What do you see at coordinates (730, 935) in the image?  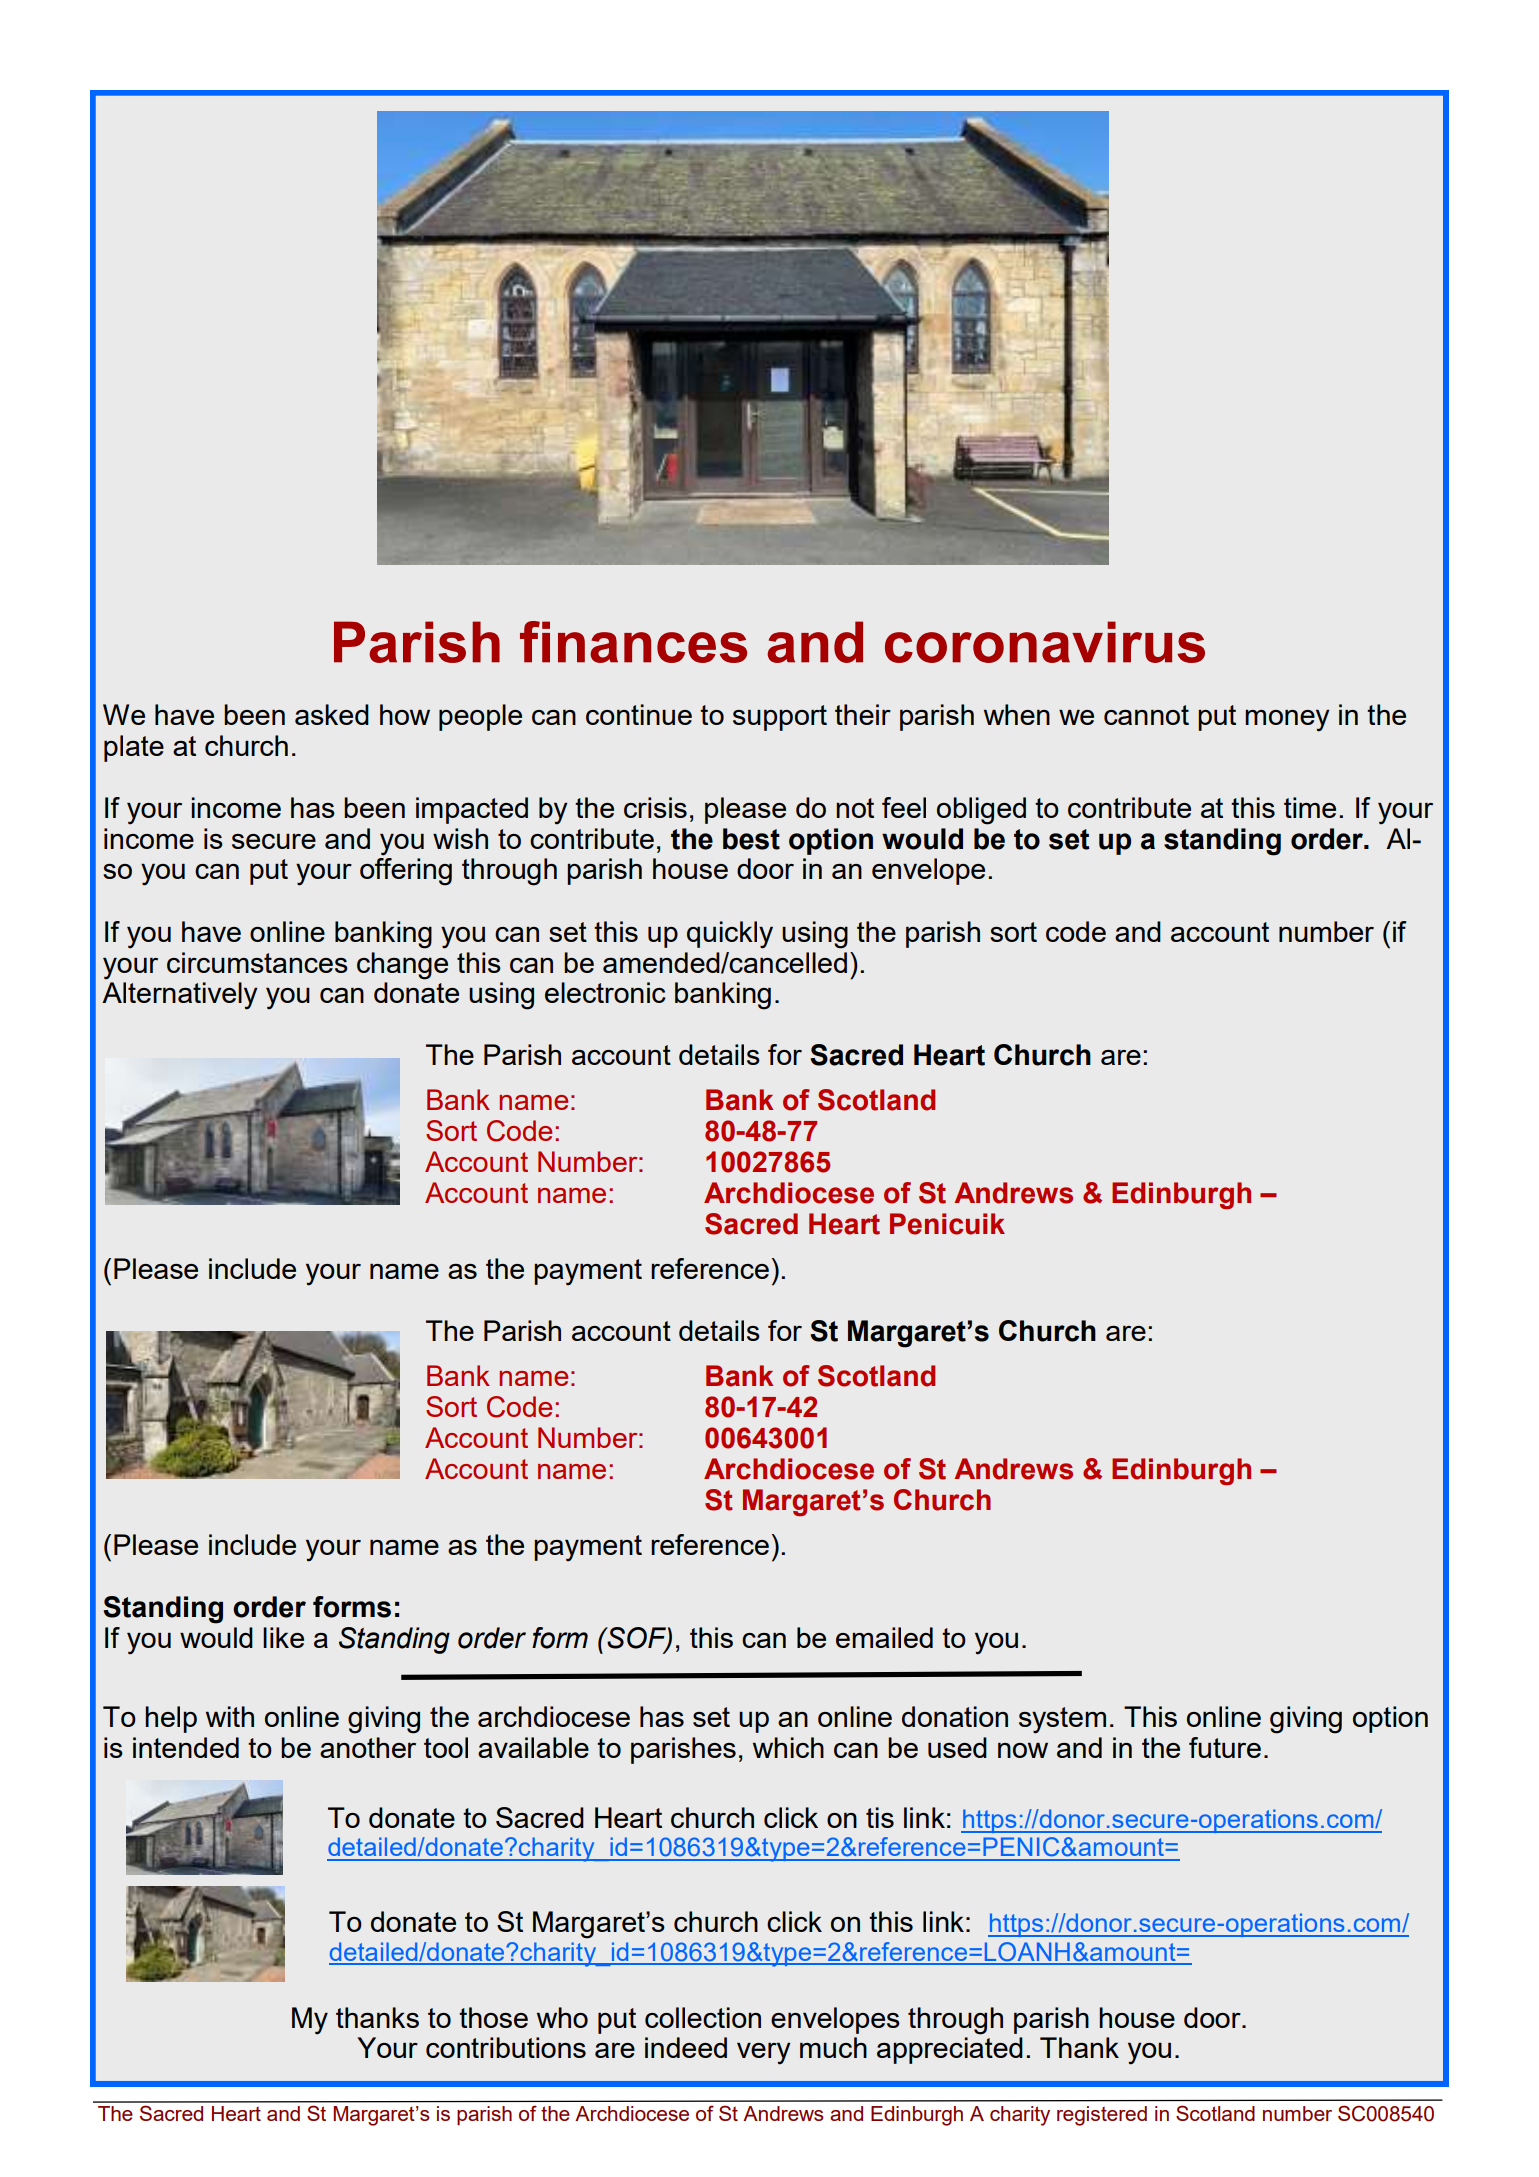 I see `quickly` at bounding box center [730, 935].
